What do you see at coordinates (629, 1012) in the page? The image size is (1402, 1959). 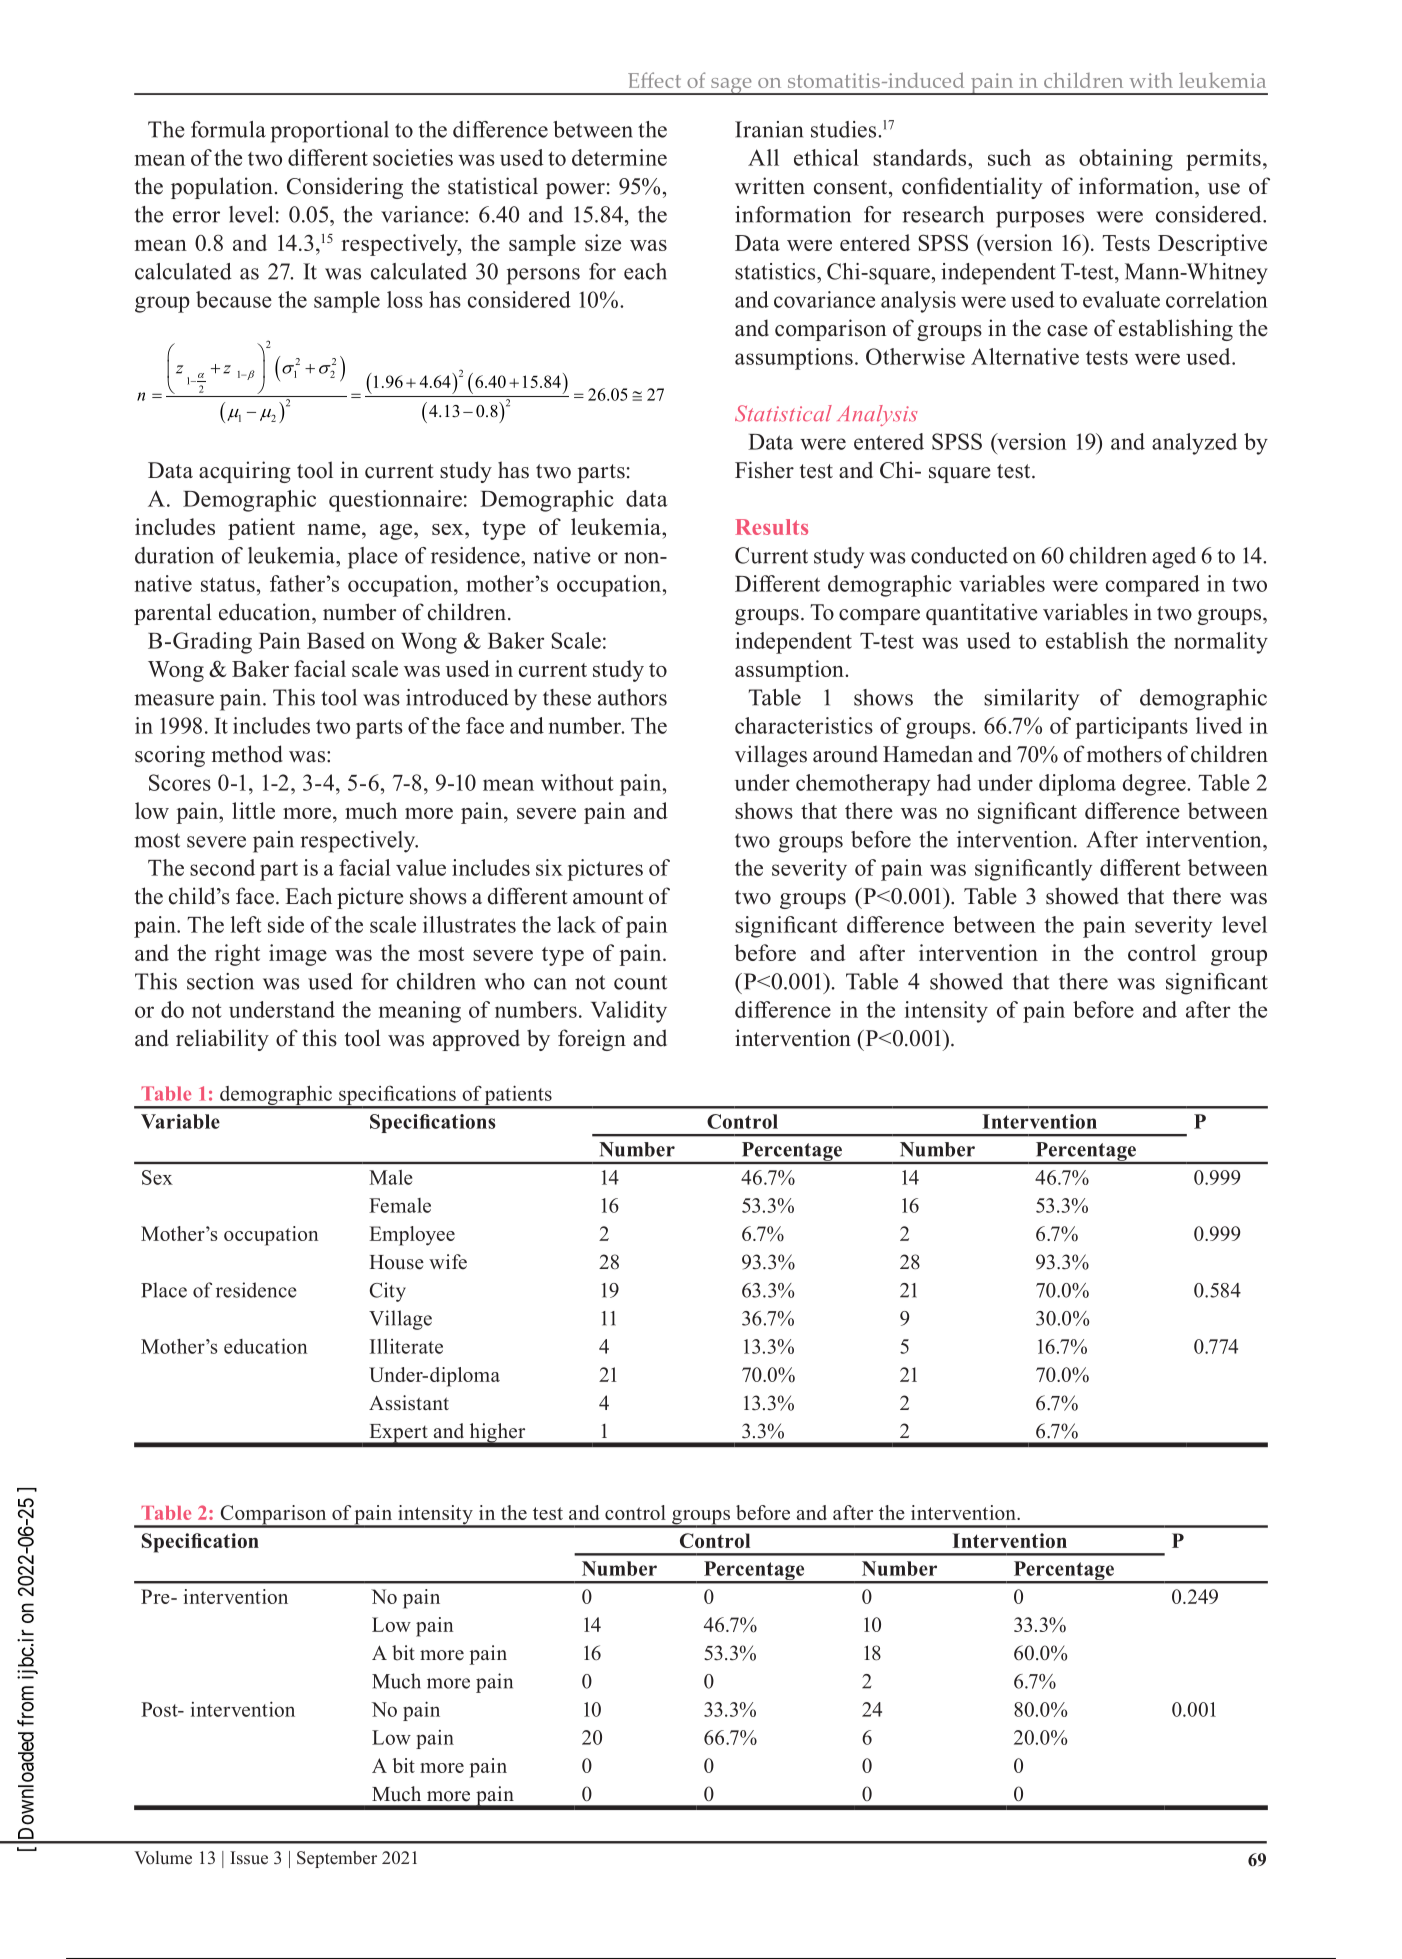 I see `Validity` at bounding box center [629, 1012].
